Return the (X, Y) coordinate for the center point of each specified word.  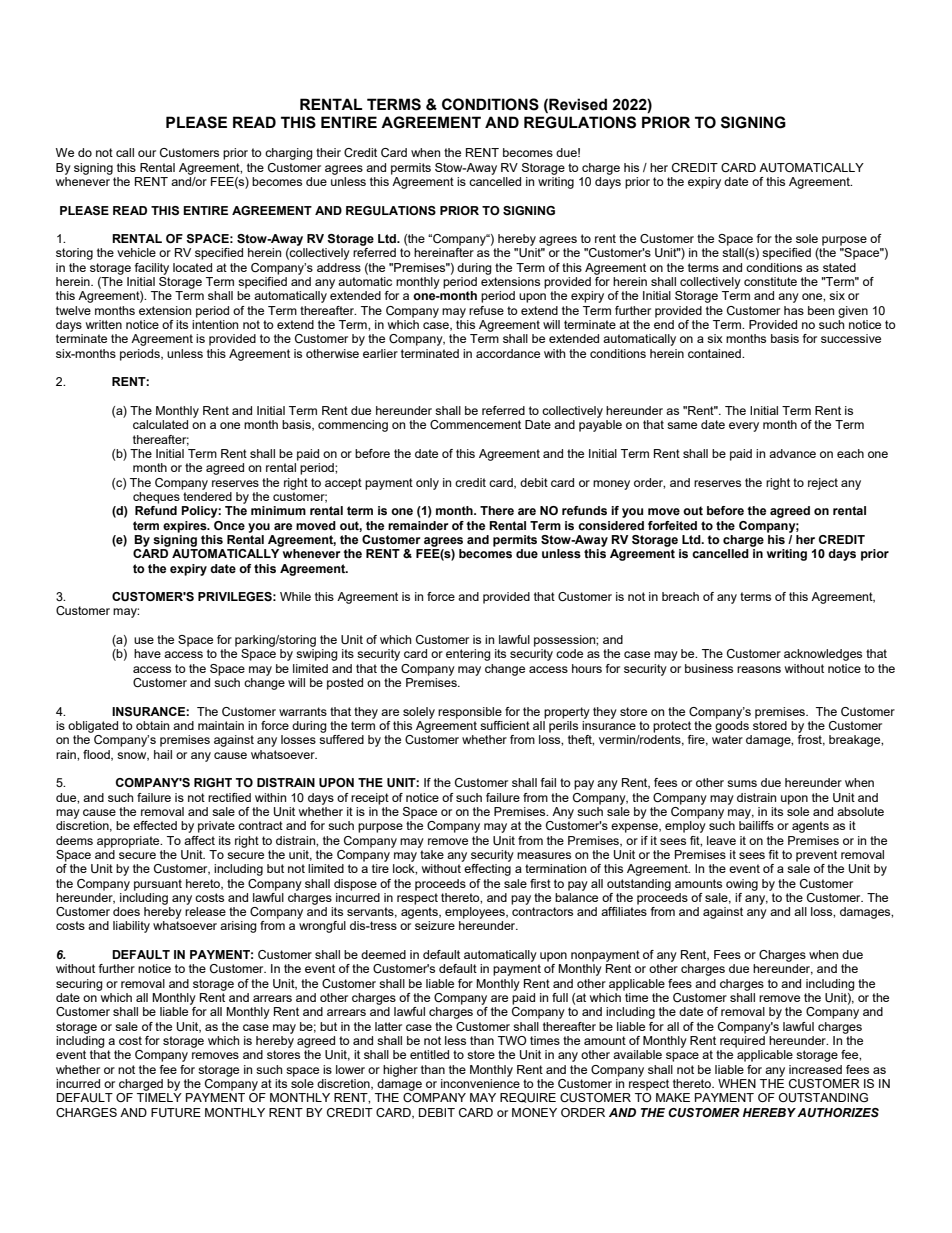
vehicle (136, 252)
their (328, 152)
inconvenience (480, 1083)
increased (815, 1069)
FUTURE (176, 1112)
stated (839, 267)
